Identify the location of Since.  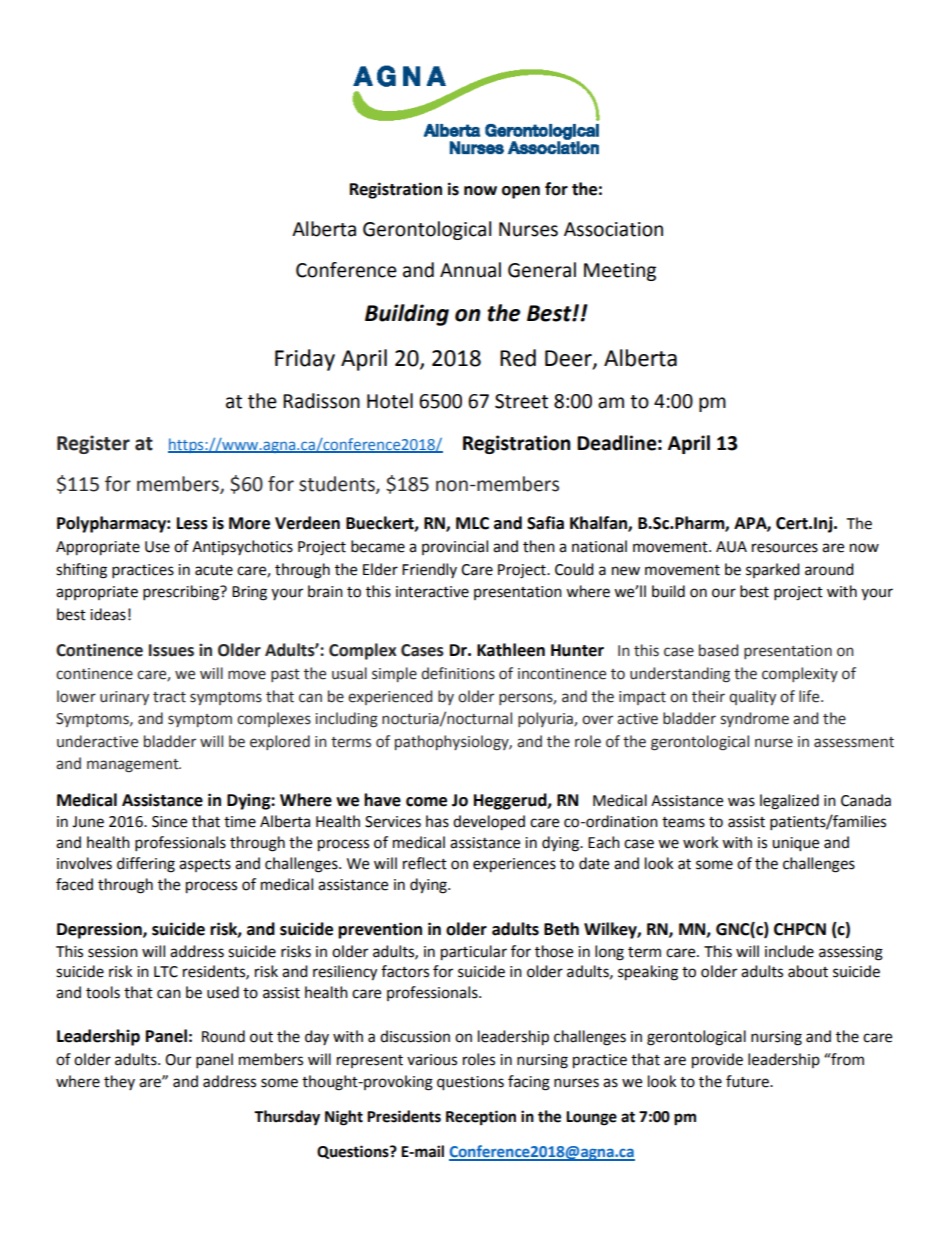
(169, 822).
